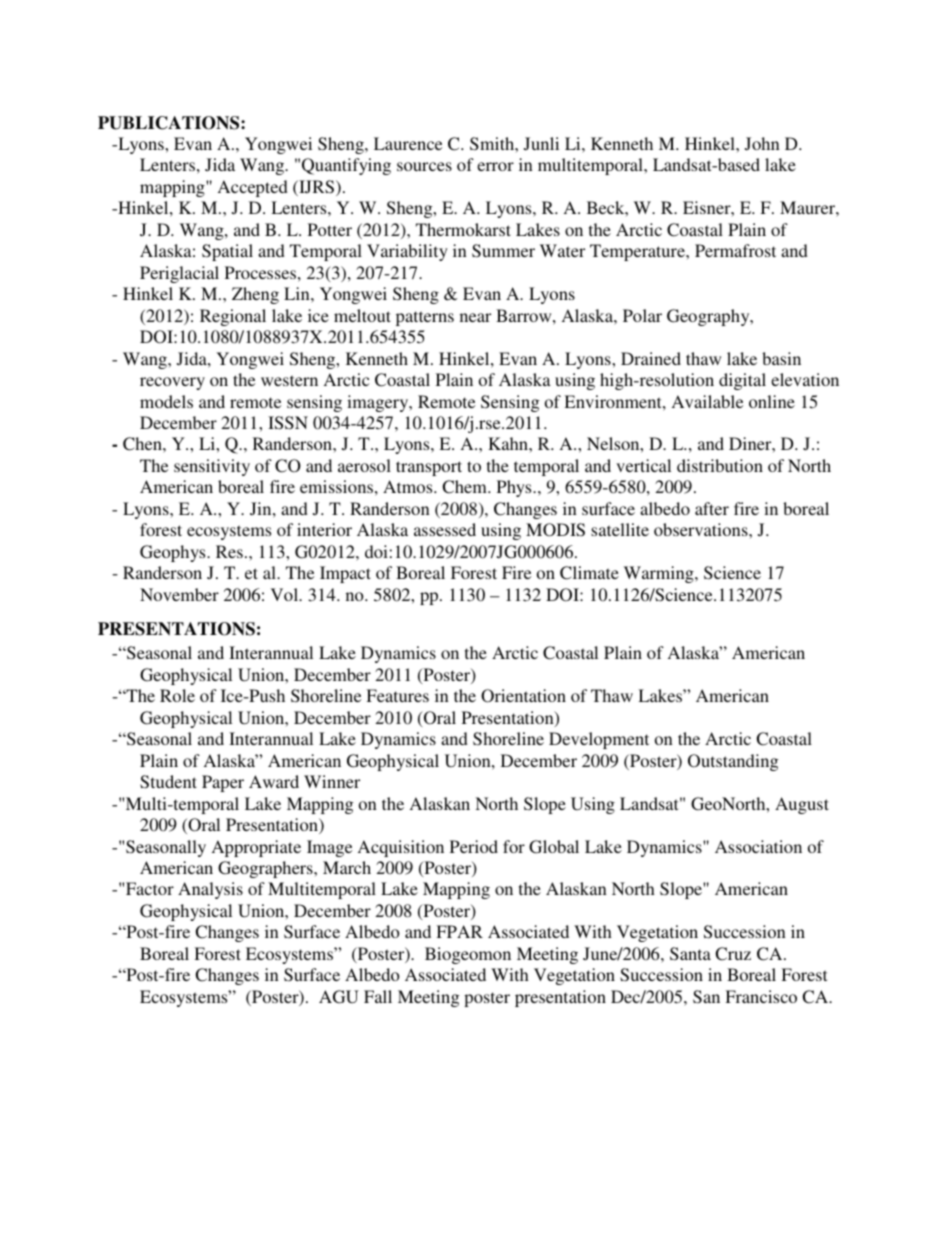 The height and width of the document is (1233, 952). Describe the element at coordinates (253, 188) in the document. I see `Accepted` at that location.
